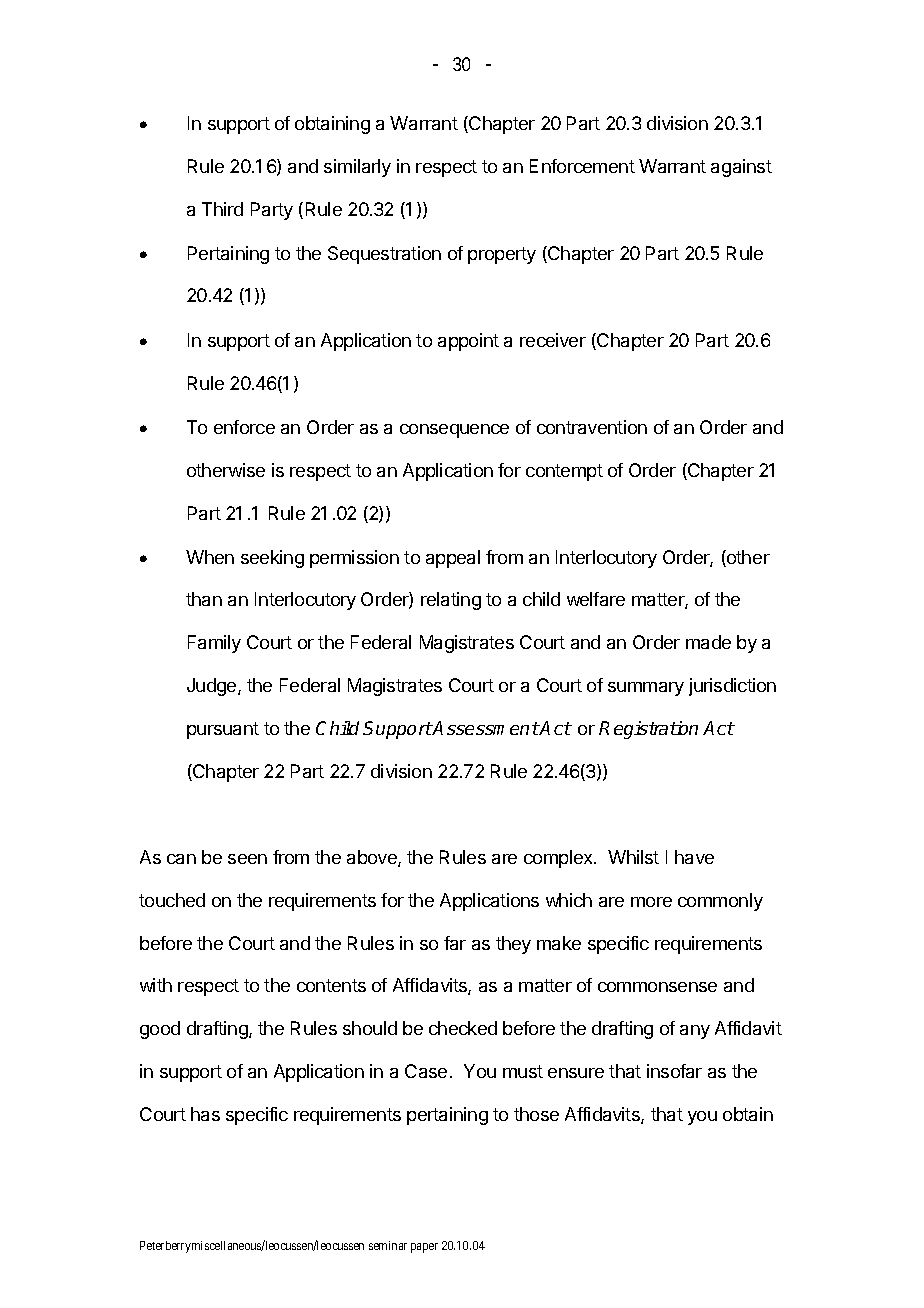 The image size is (924, 1308). Describe the element at coordinates (424, 1248) in the screenshot. I see `paper` at that location.
